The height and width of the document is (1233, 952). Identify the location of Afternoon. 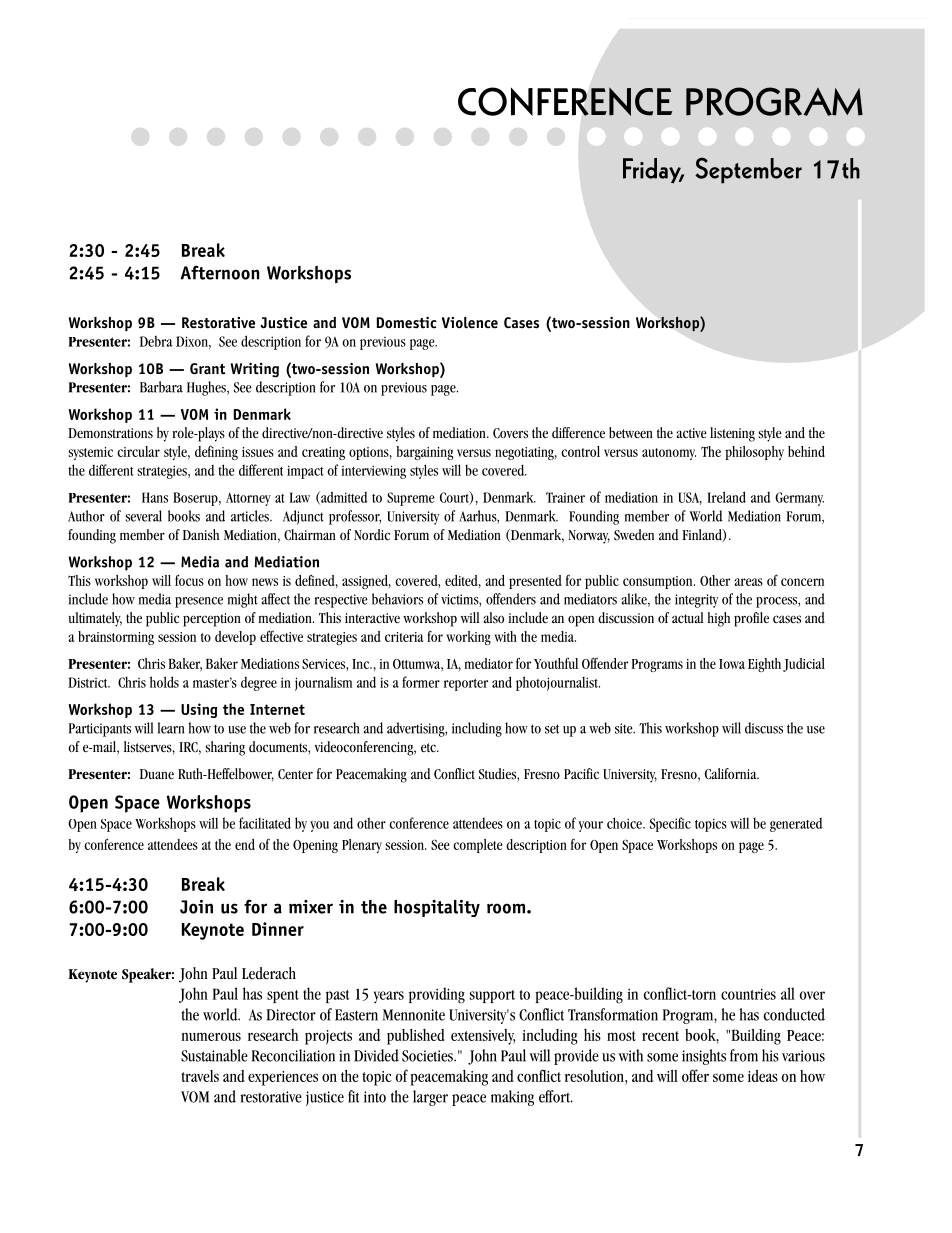
(220, 272).
